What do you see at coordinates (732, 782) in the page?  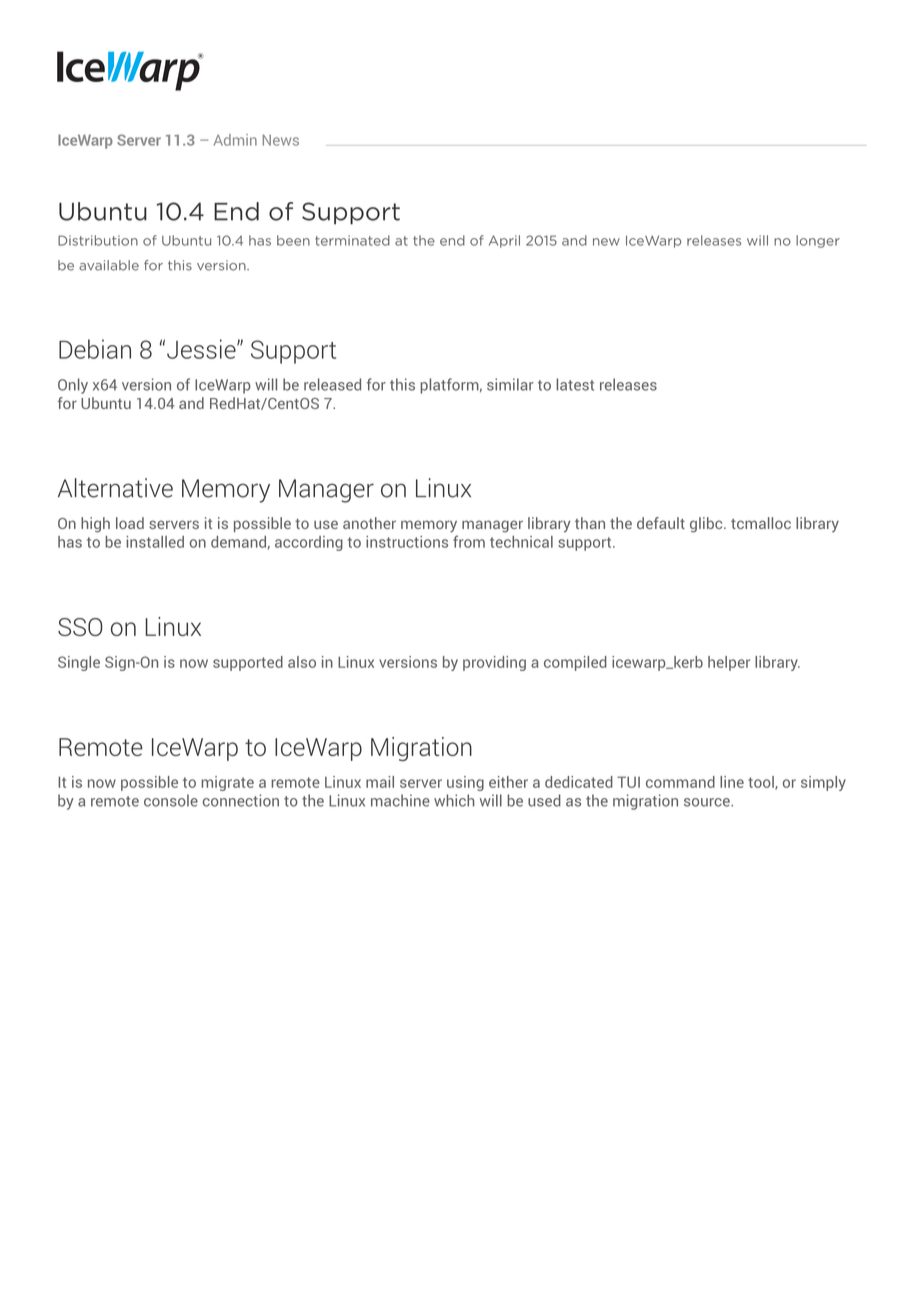 I see `line` at bounding box center [732, 782].
